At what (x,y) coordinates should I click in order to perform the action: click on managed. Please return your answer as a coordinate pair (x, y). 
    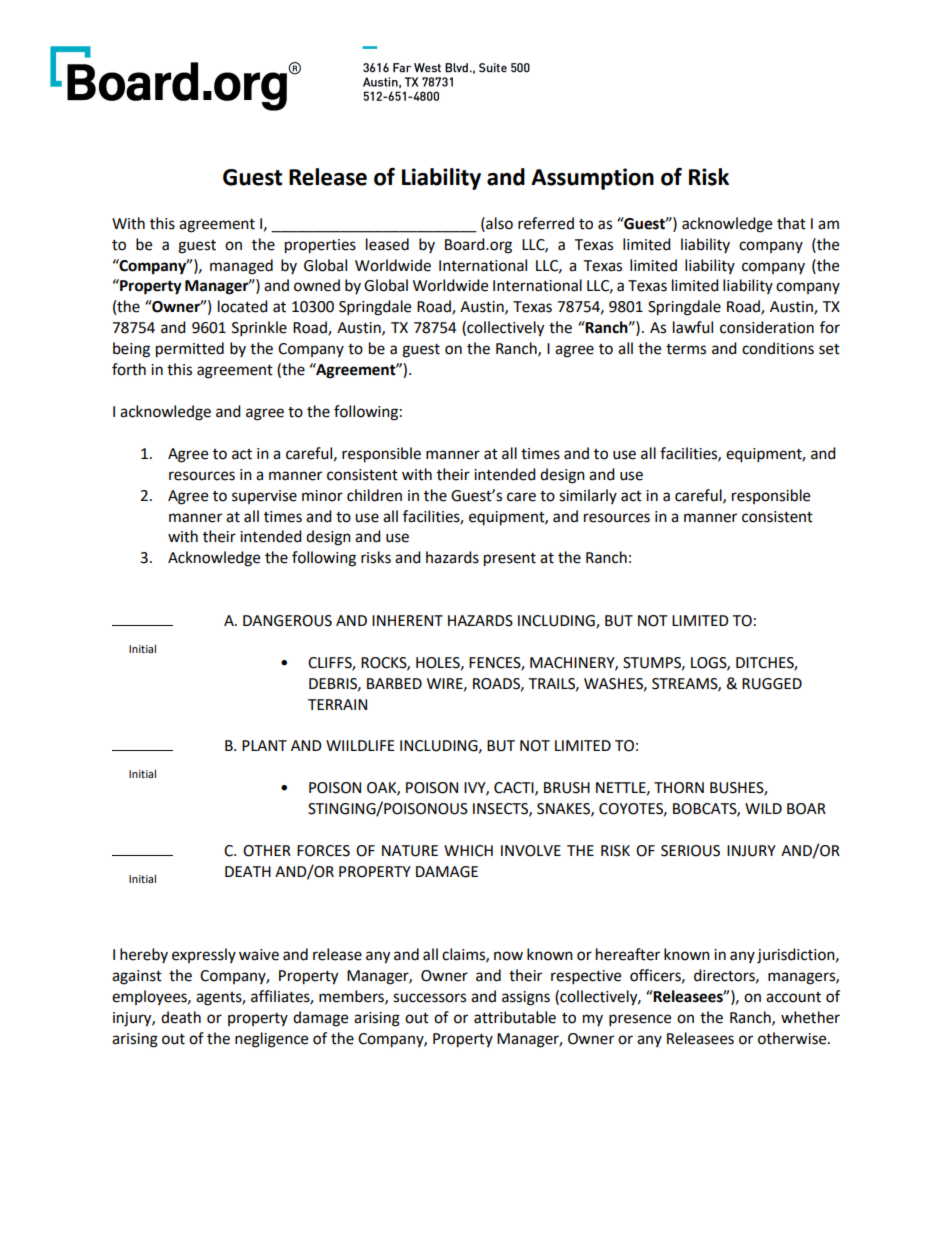
    Looking at the image, I should click on (241, 267).
